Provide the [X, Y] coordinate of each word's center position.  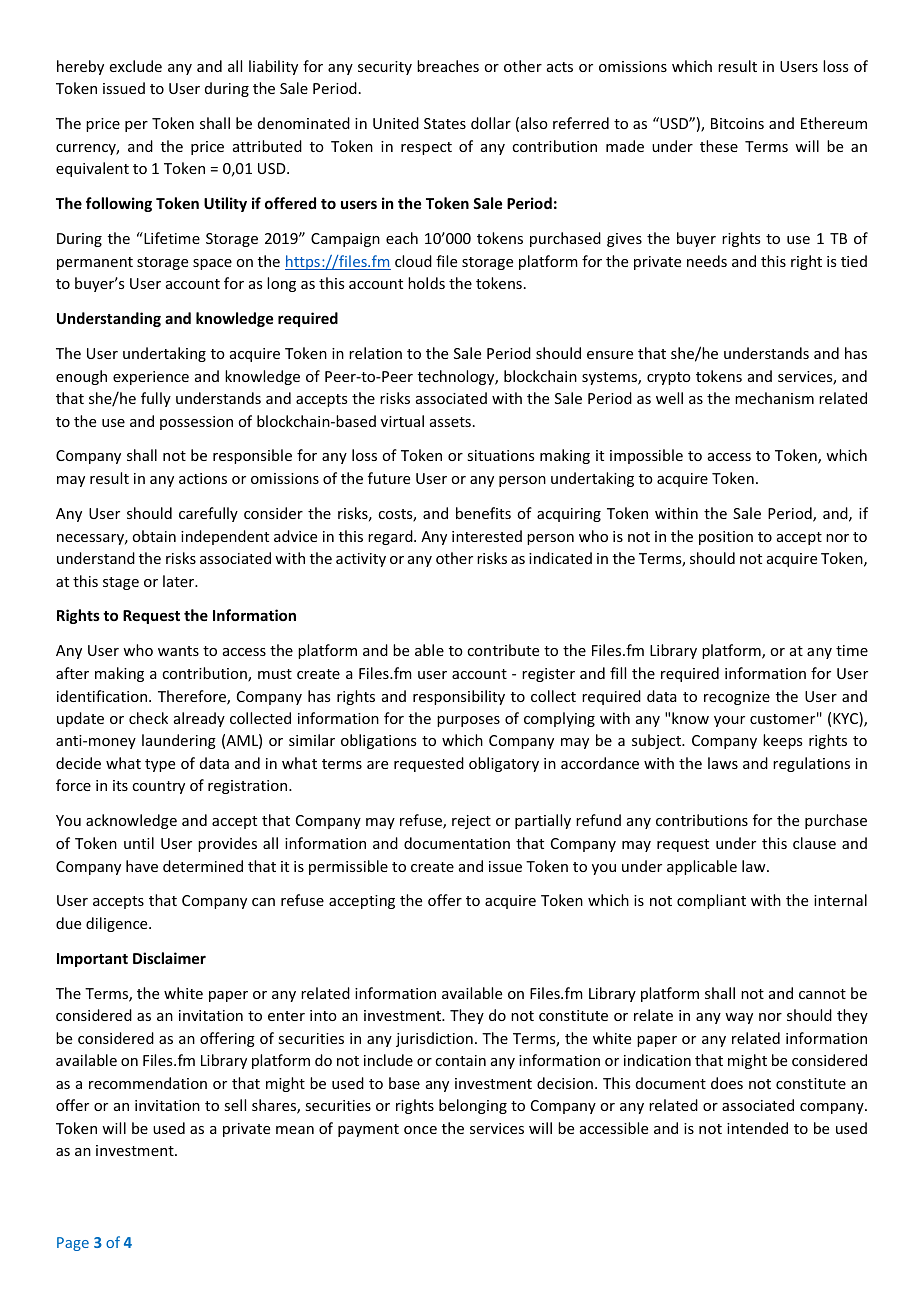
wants [178, 651]
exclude [136, 66]
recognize [737, 698]
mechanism [774, 398]
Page [73, 1244]
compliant [711, 901]
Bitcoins [737, 123]
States [445, 123]
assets [450, 422]
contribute [503, 650]
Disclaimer [169, 958]
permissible [348, 867]
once [420, 1130]
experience [151, 378]
